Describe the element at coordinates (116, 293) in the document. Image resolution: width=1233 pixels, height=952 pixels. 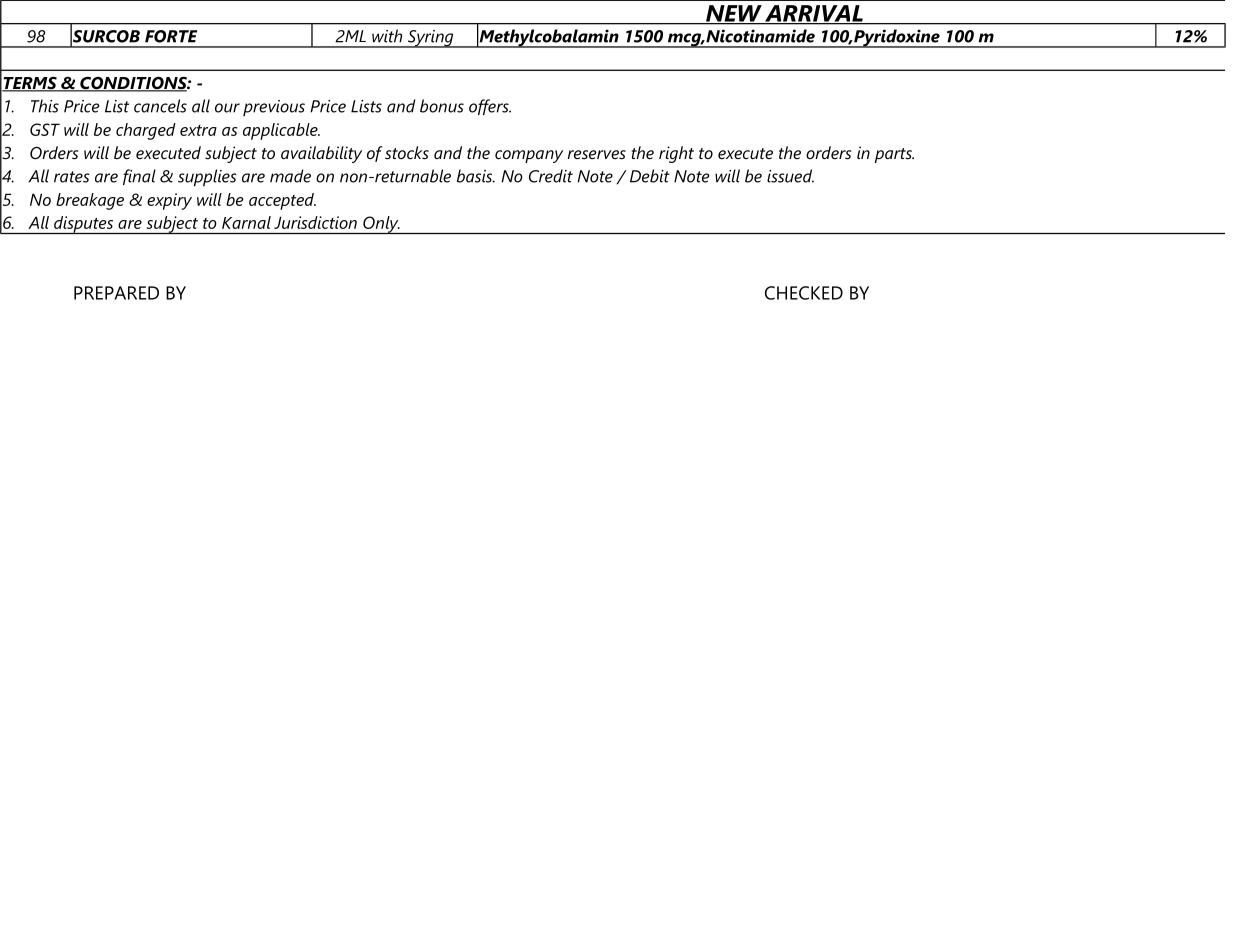
I see `PREPARED` at that location.
